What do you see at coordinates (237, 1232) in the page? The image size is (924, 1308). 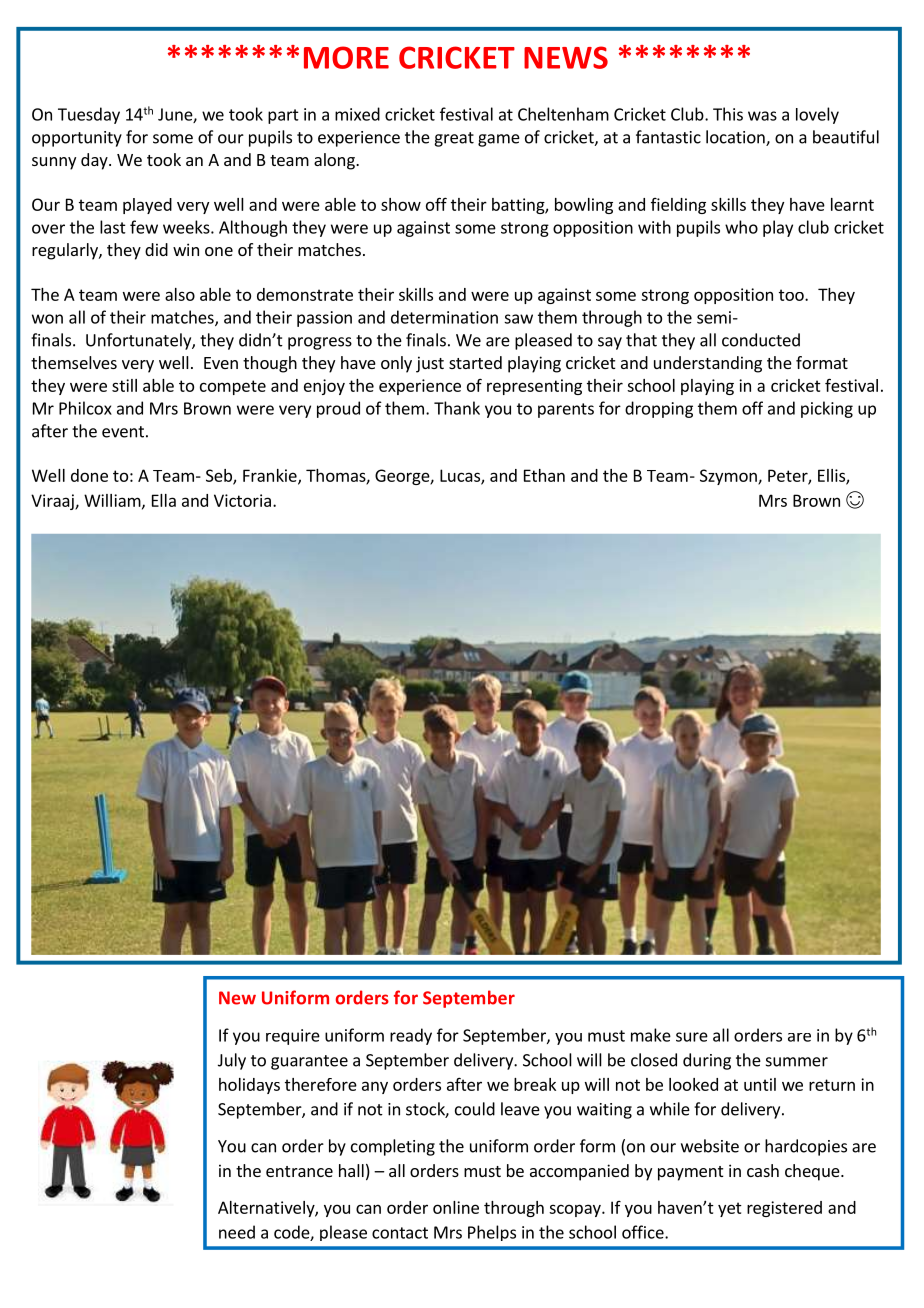 I see `need` at bounding box center [237, 1232].
